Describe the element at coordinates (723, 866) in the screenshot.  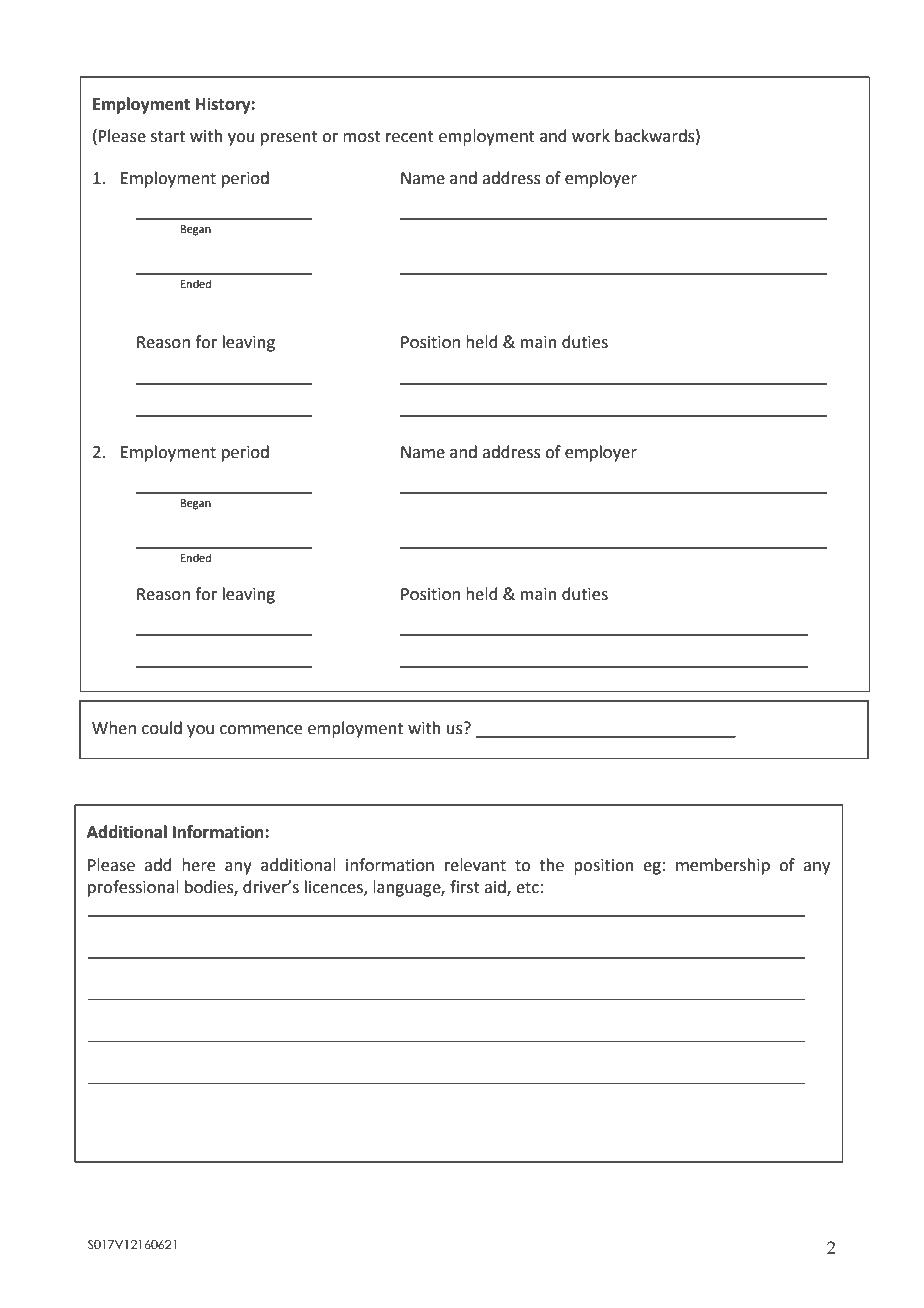
I see `membership` at that location.
